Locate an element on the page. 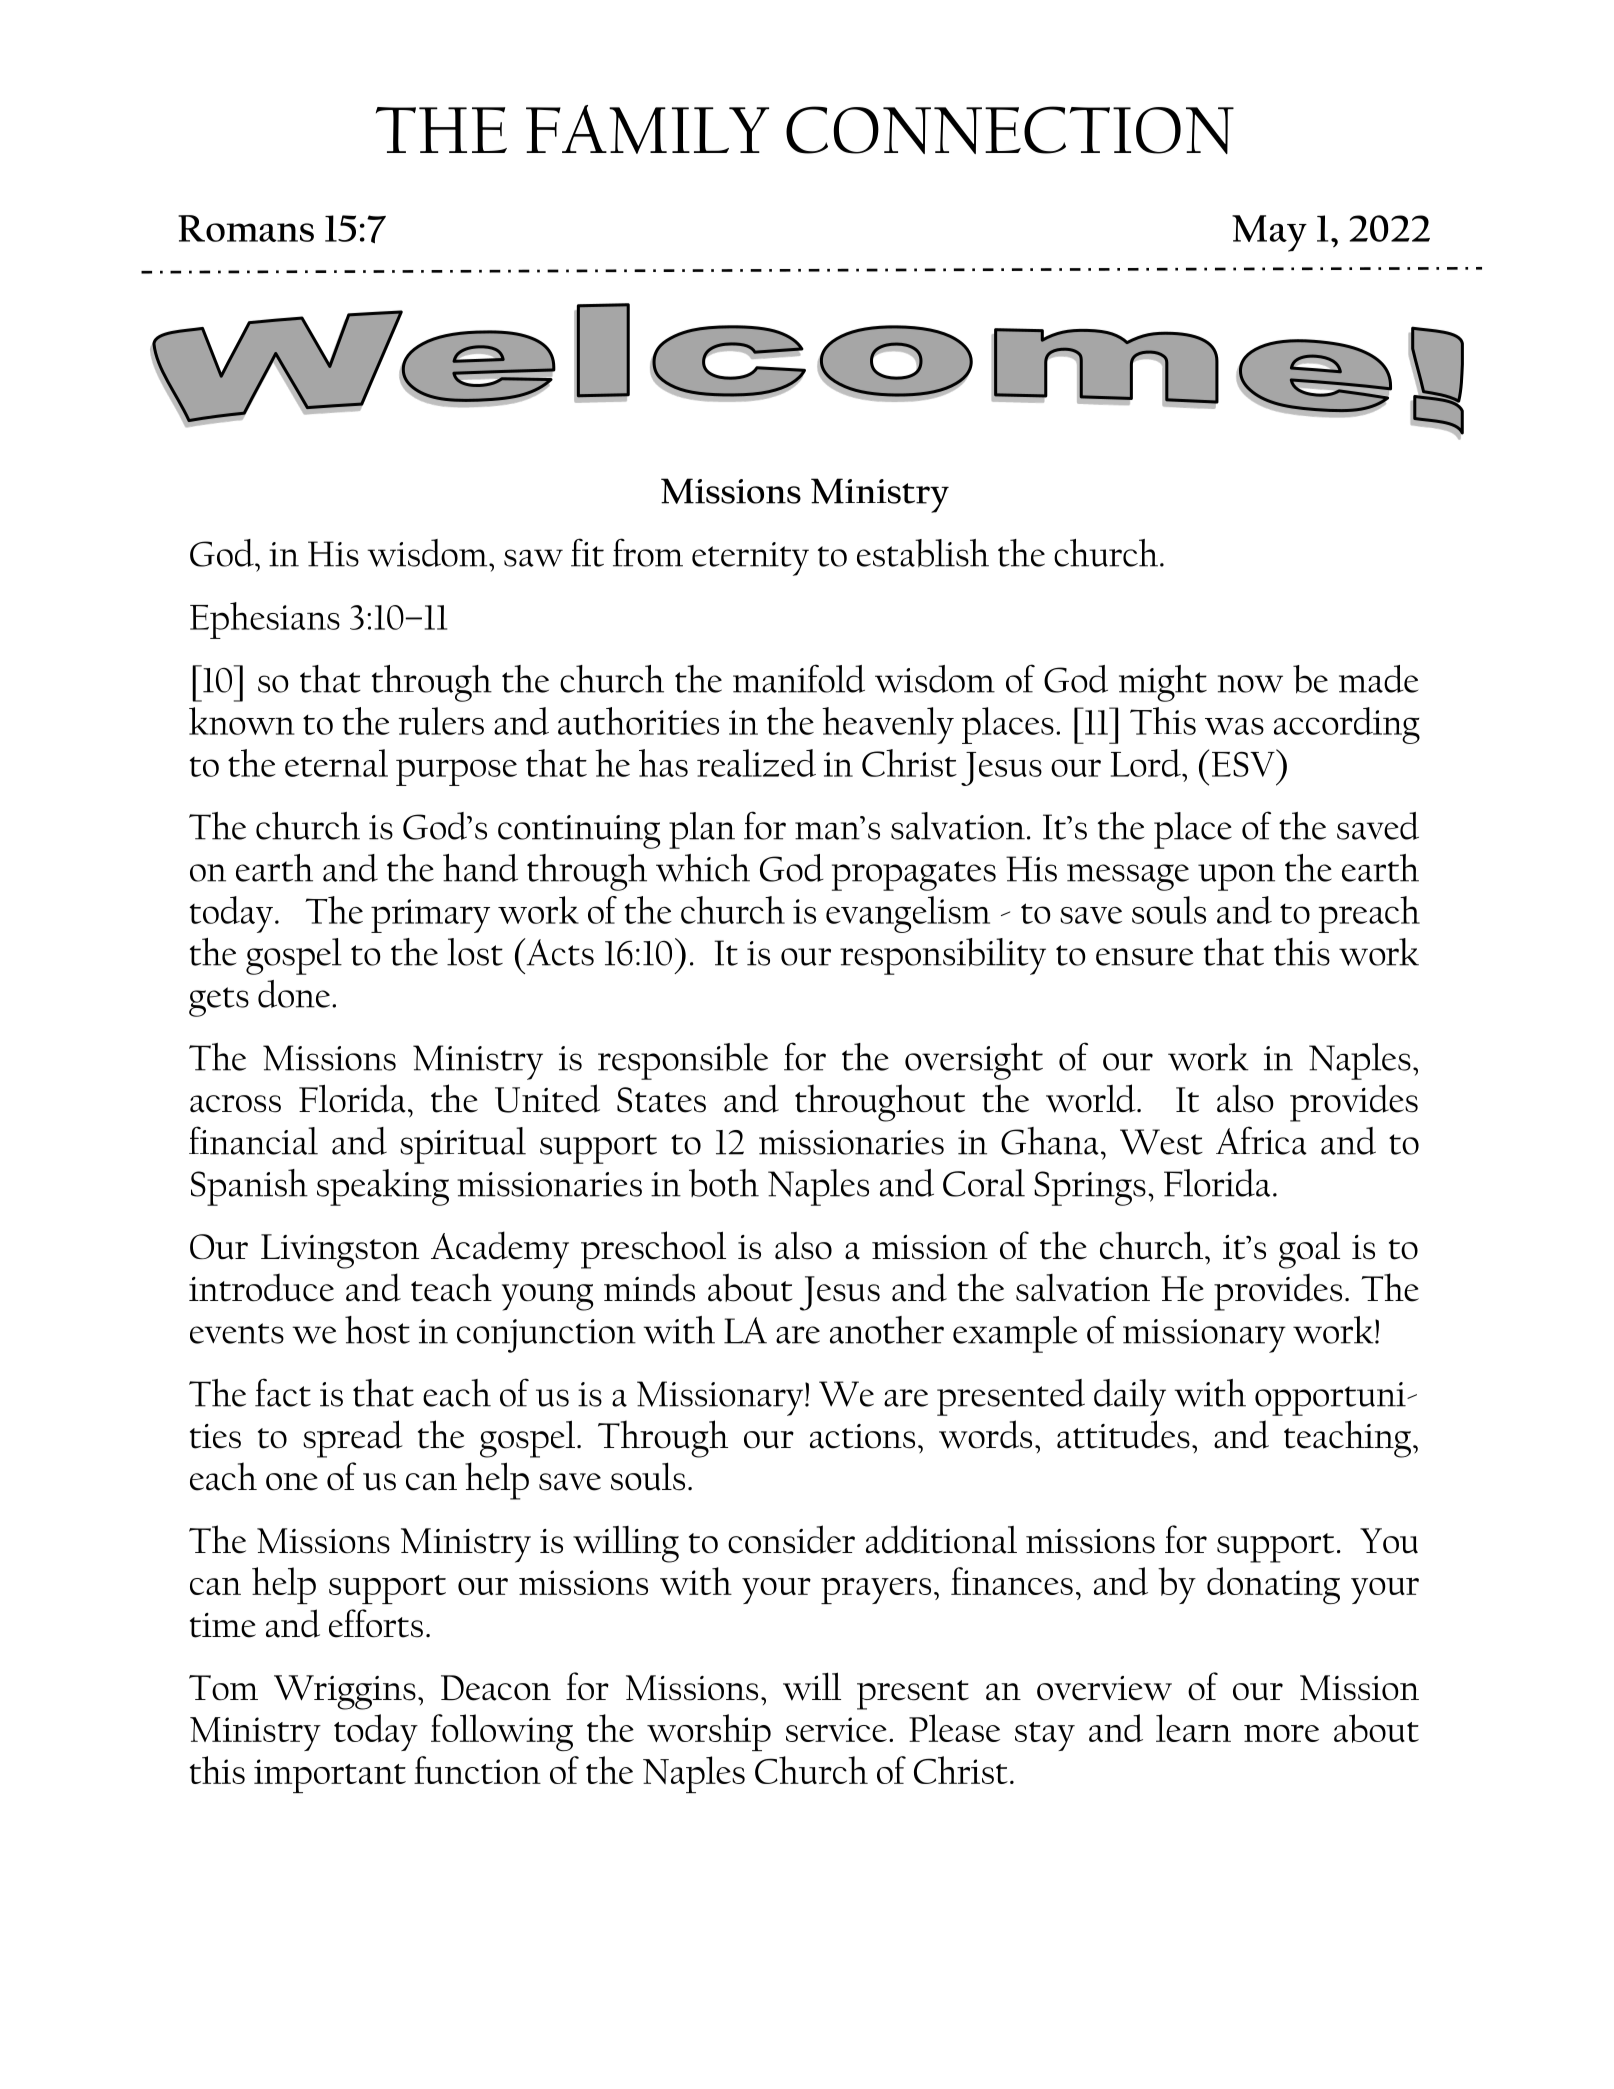 The width and height of the document is (1614, 2089). goal is located at coordinates (1309, 1250).
